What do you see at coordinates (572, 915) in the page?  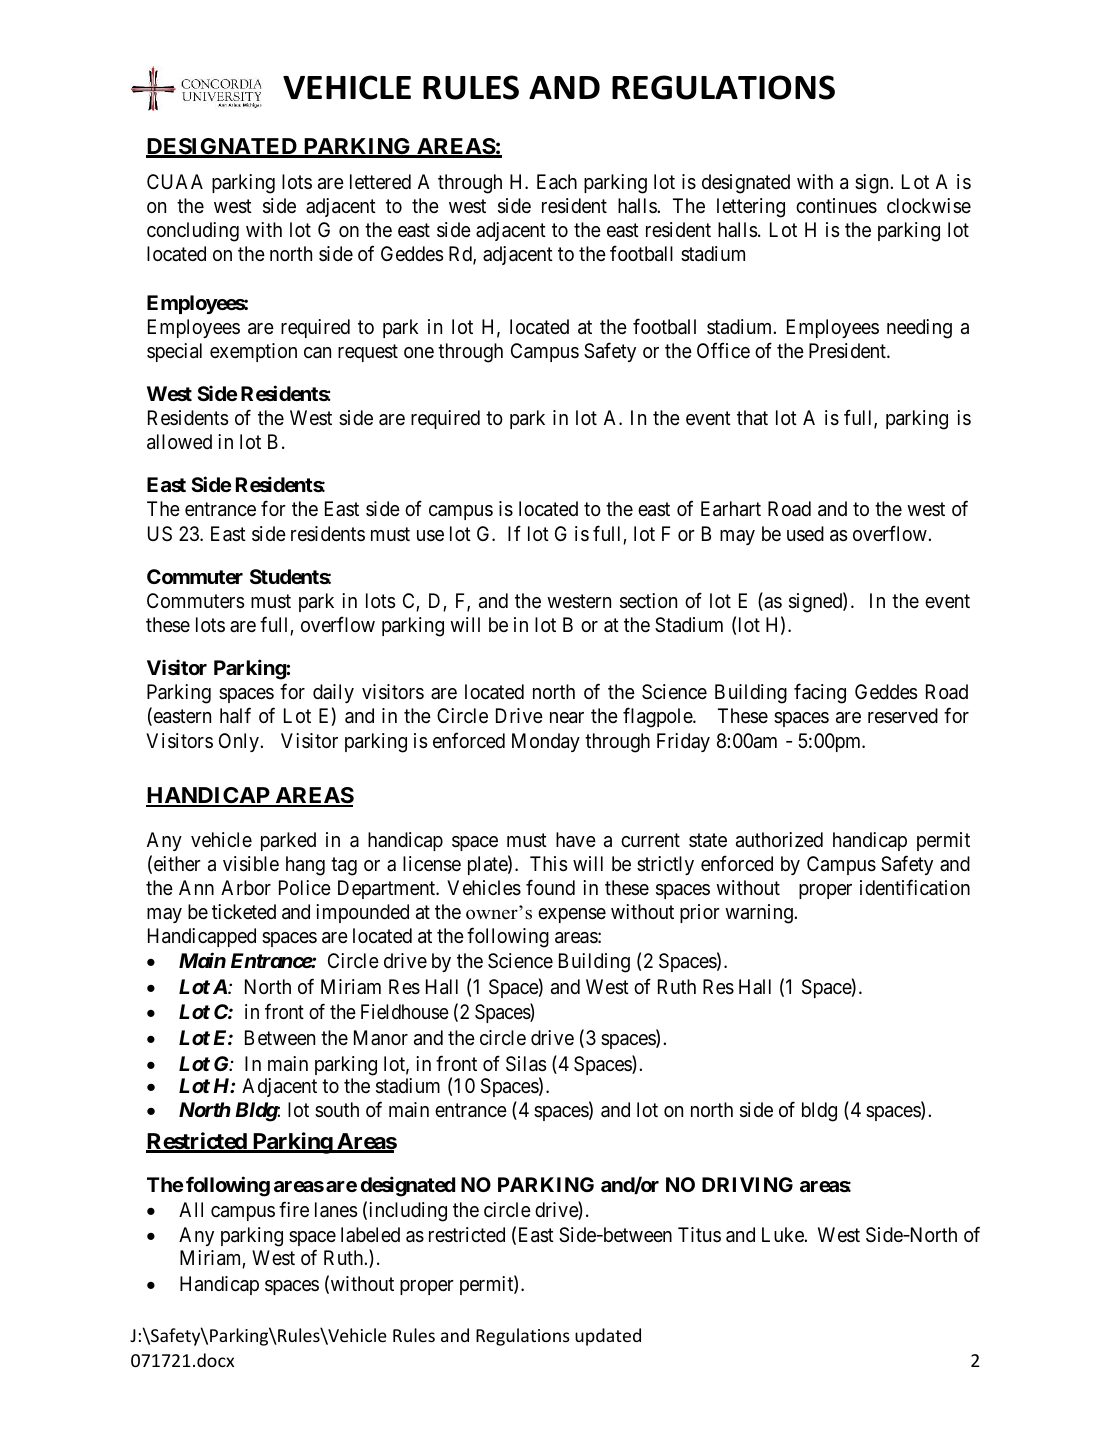 I see `expense` at bounding box center [572, 915].
